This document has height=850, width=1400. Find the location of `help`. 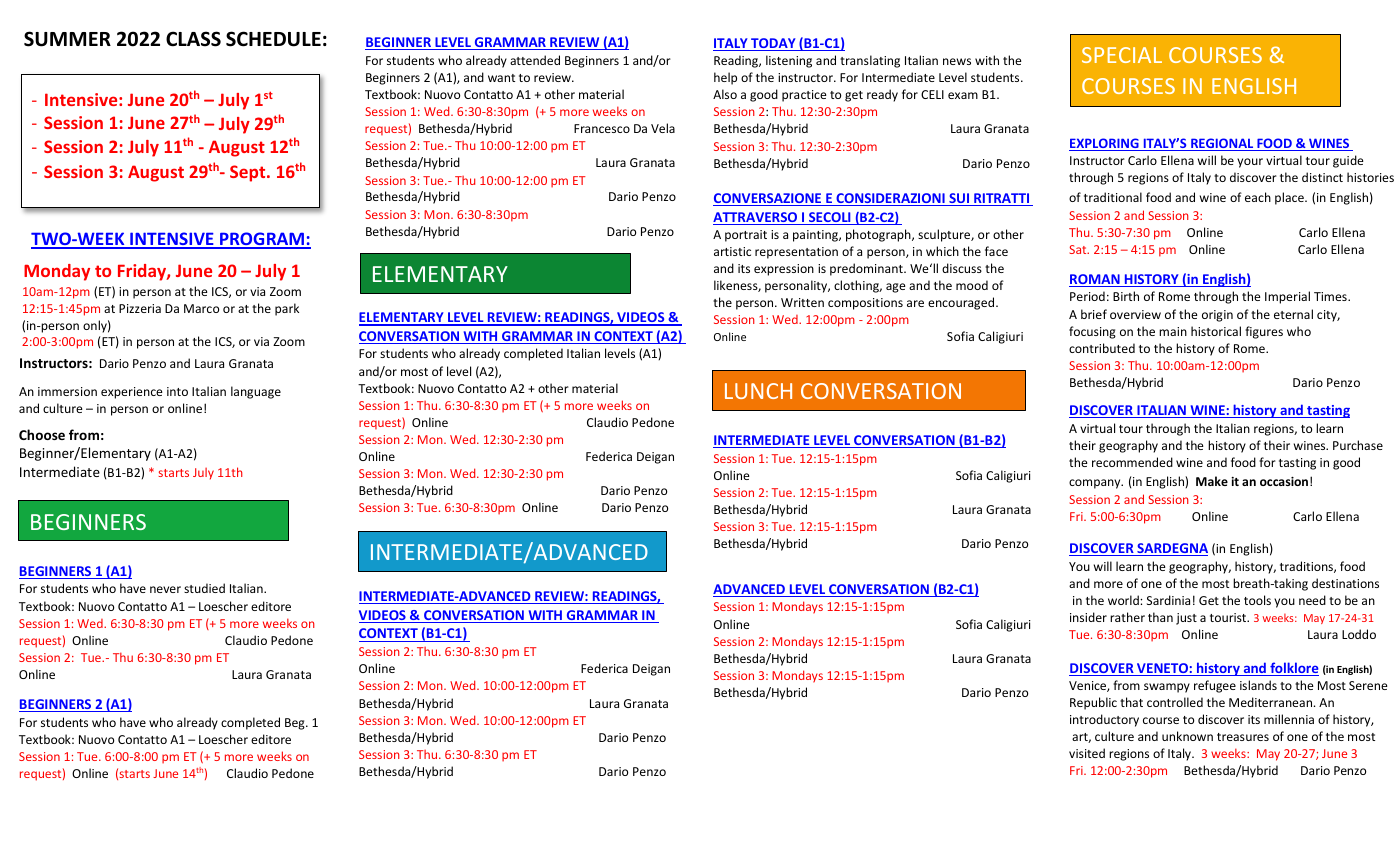

help is located at coordinates (725, 78).
